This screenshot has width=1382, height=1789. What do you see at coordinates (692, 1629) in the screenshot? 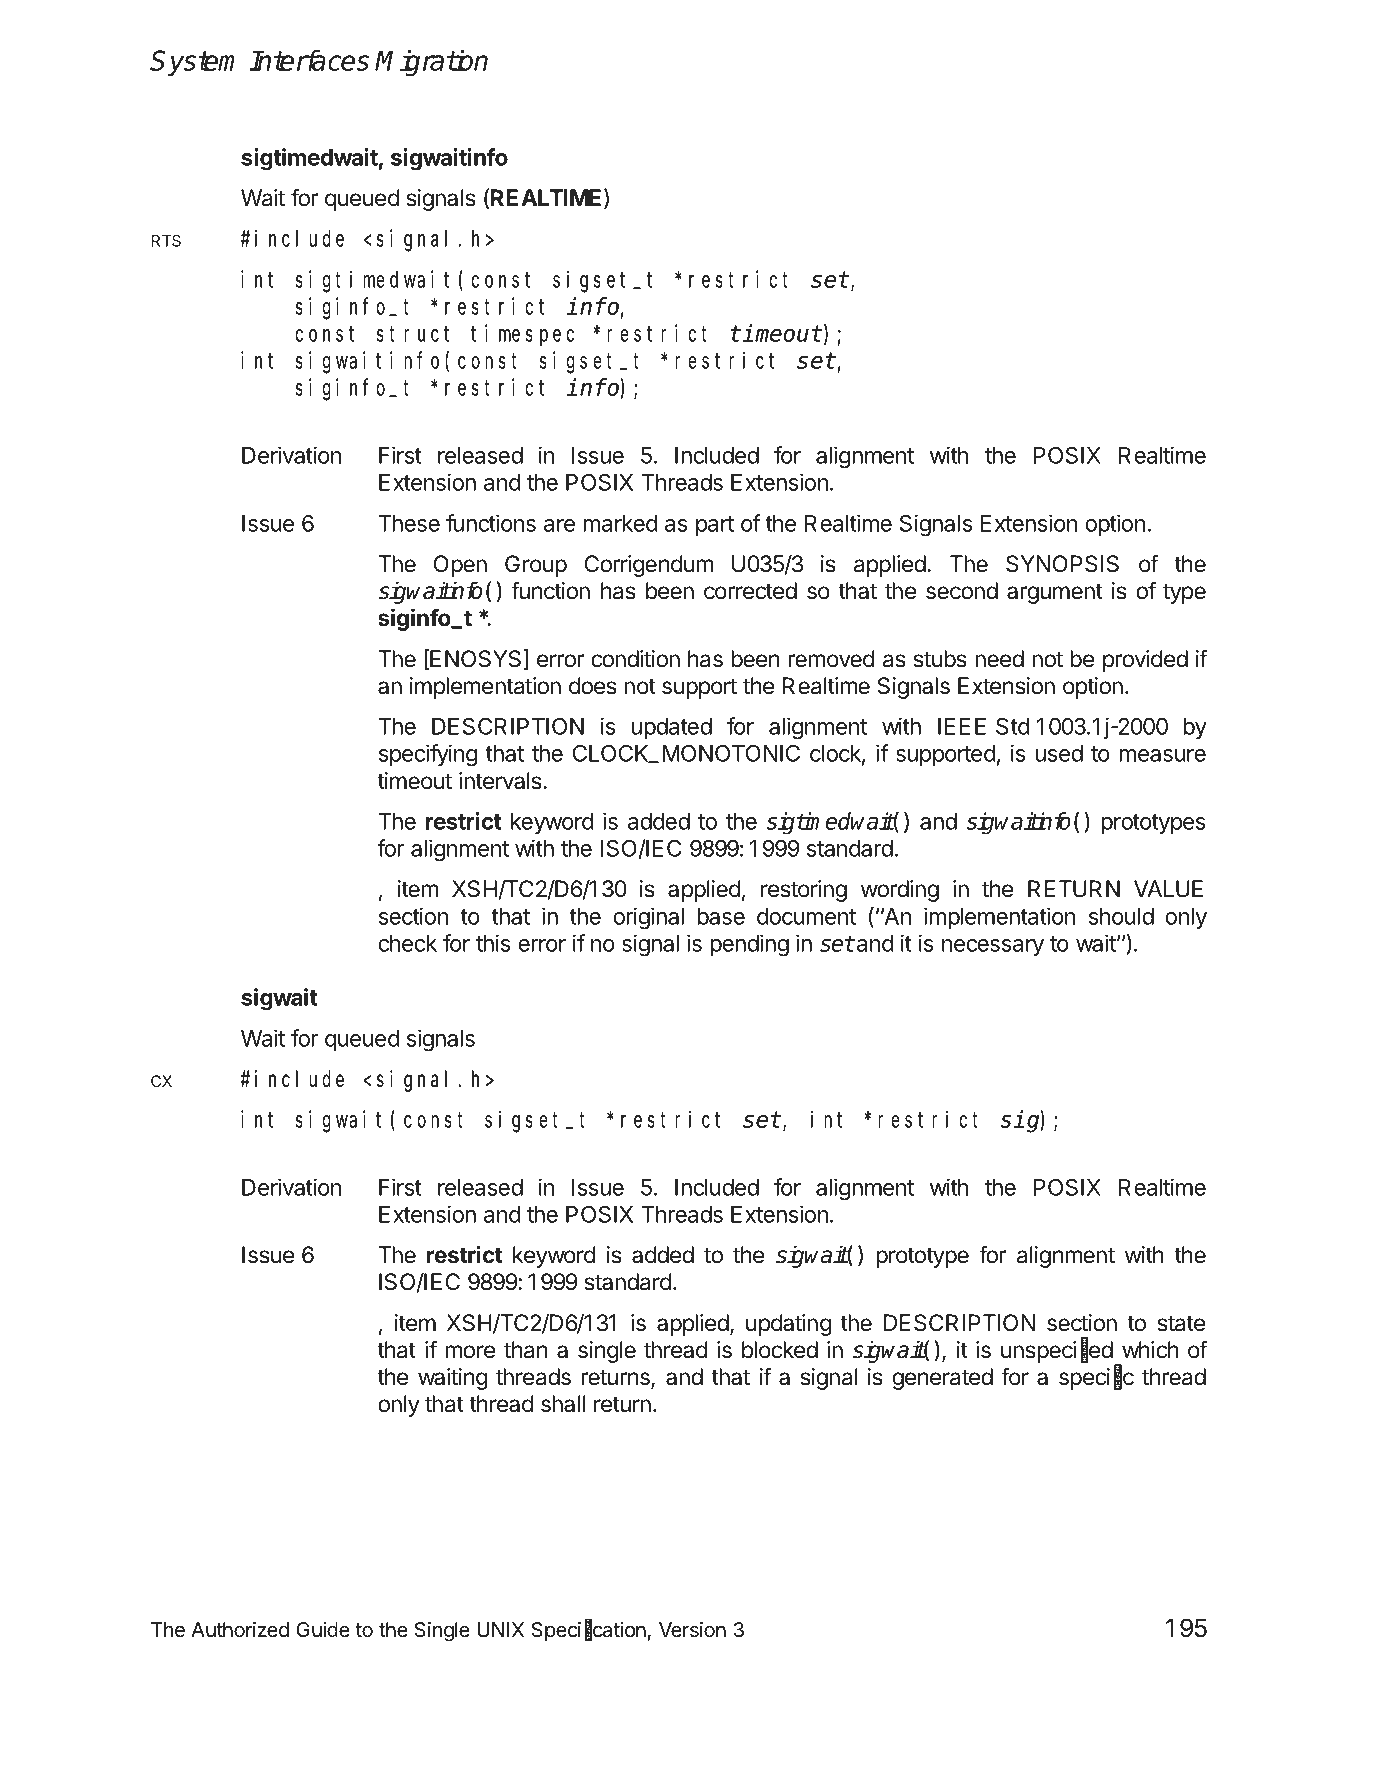
I see `Version` at bounding box center [692, 1629].
